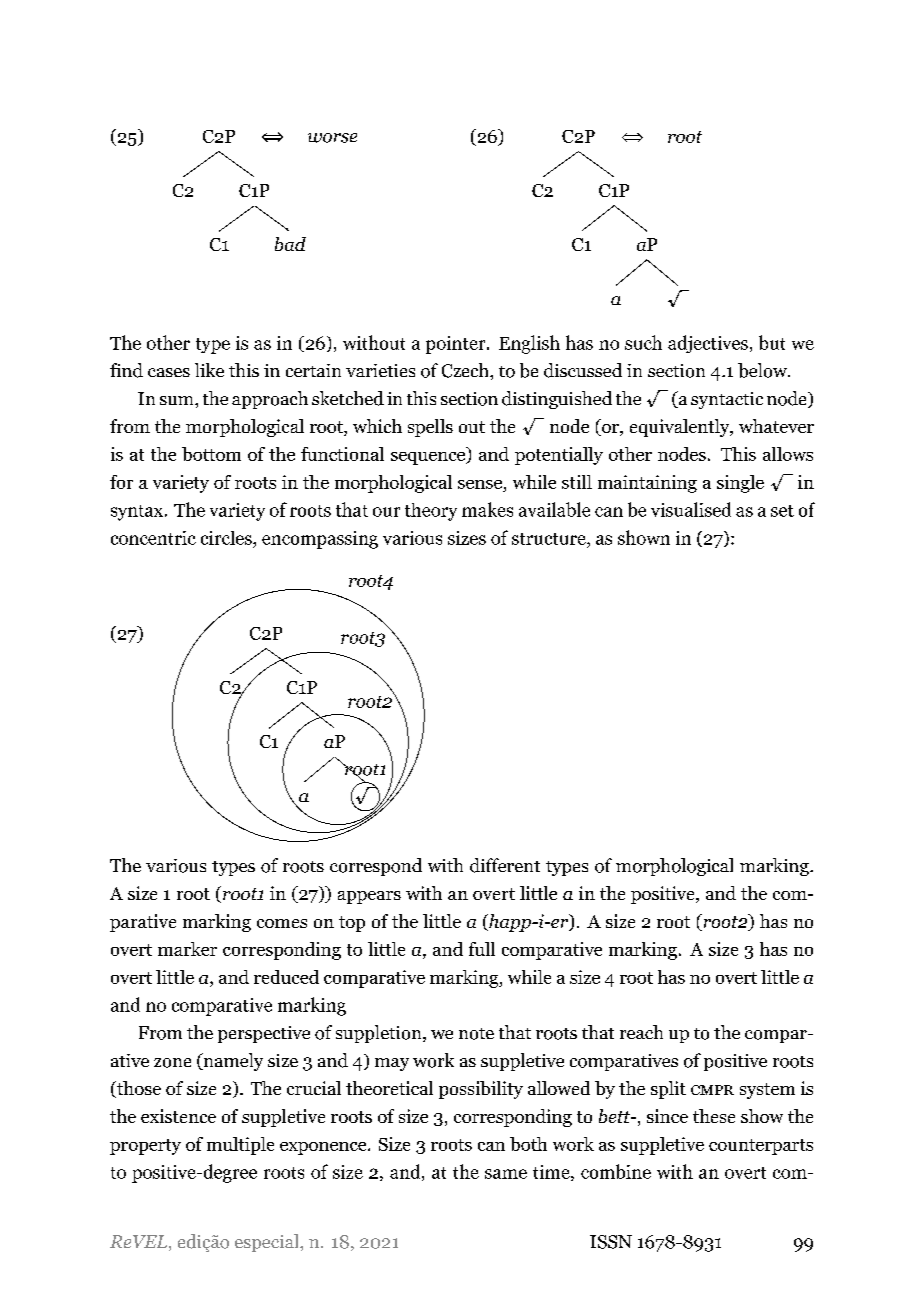  I want to click on marker, so click(187, 949).
